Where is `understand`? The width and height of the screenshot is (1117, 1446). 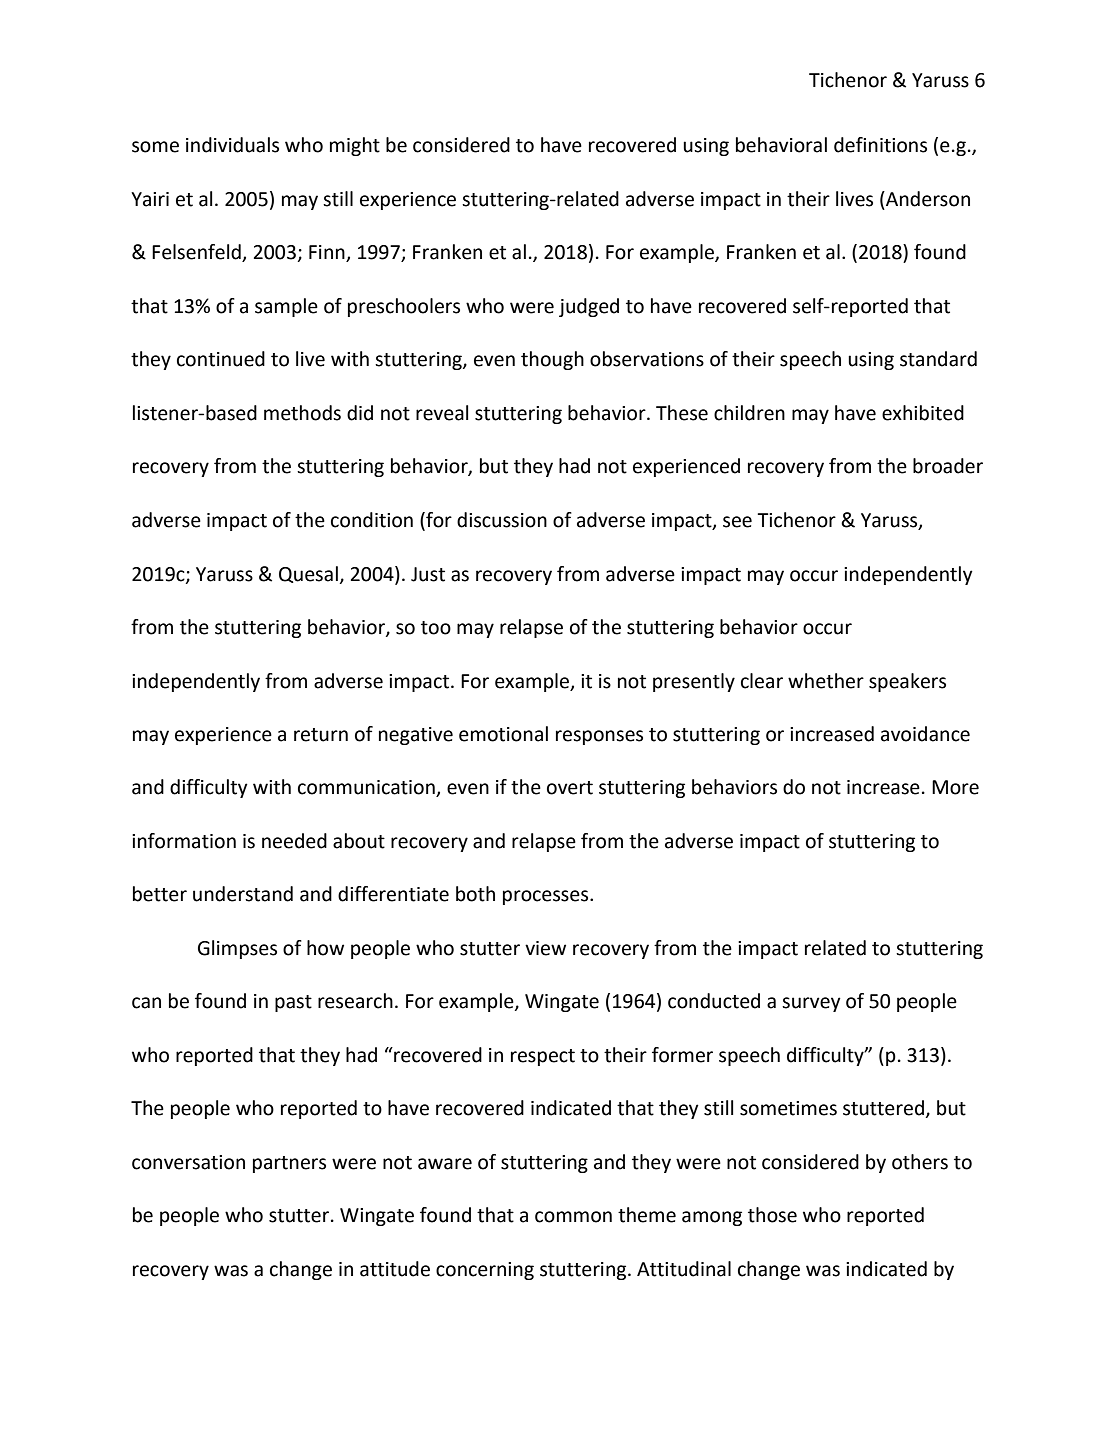 understand is located at coordinates (243, 894).
